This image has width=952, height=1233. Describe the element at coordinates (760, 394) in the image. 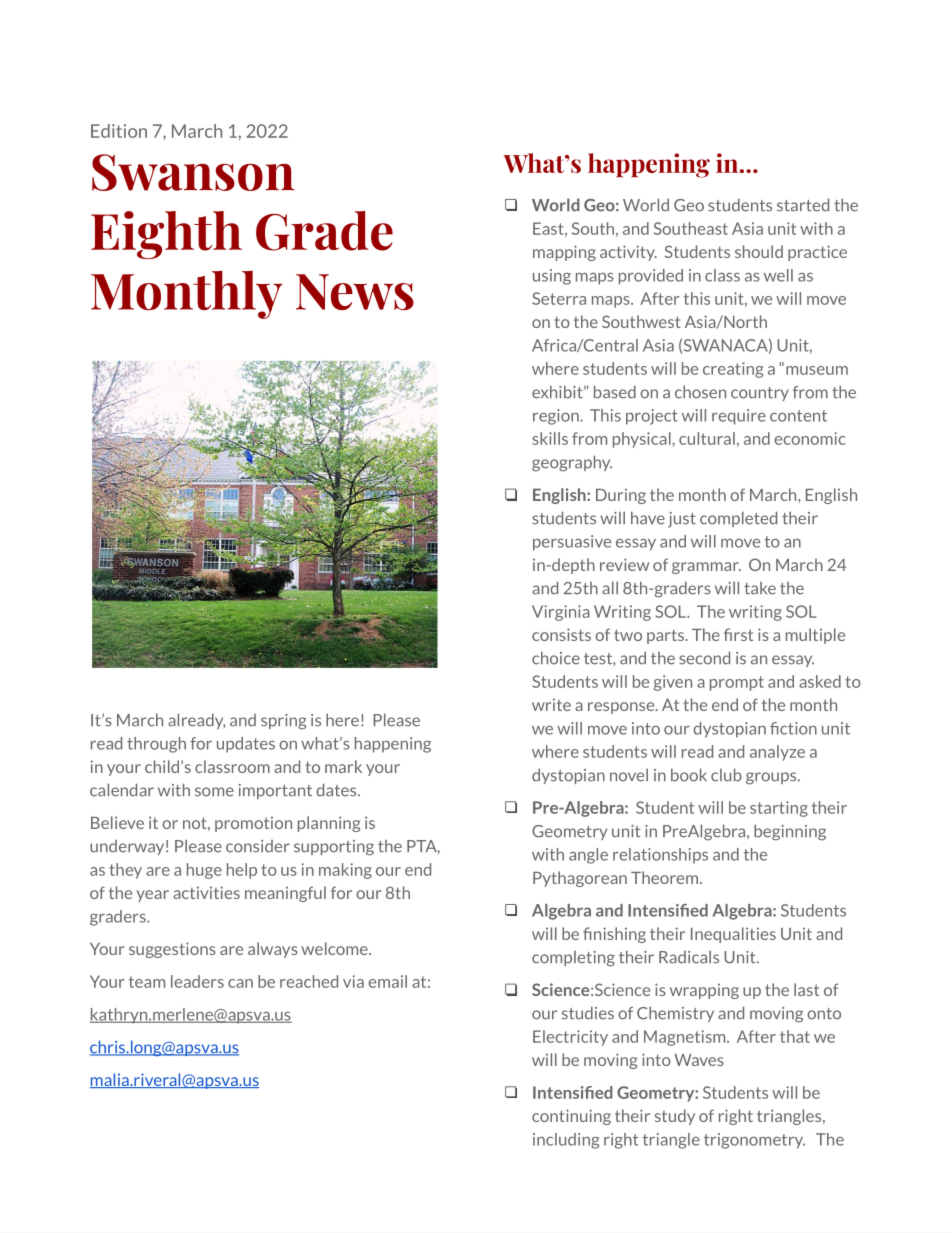

I see `country` at that location.
